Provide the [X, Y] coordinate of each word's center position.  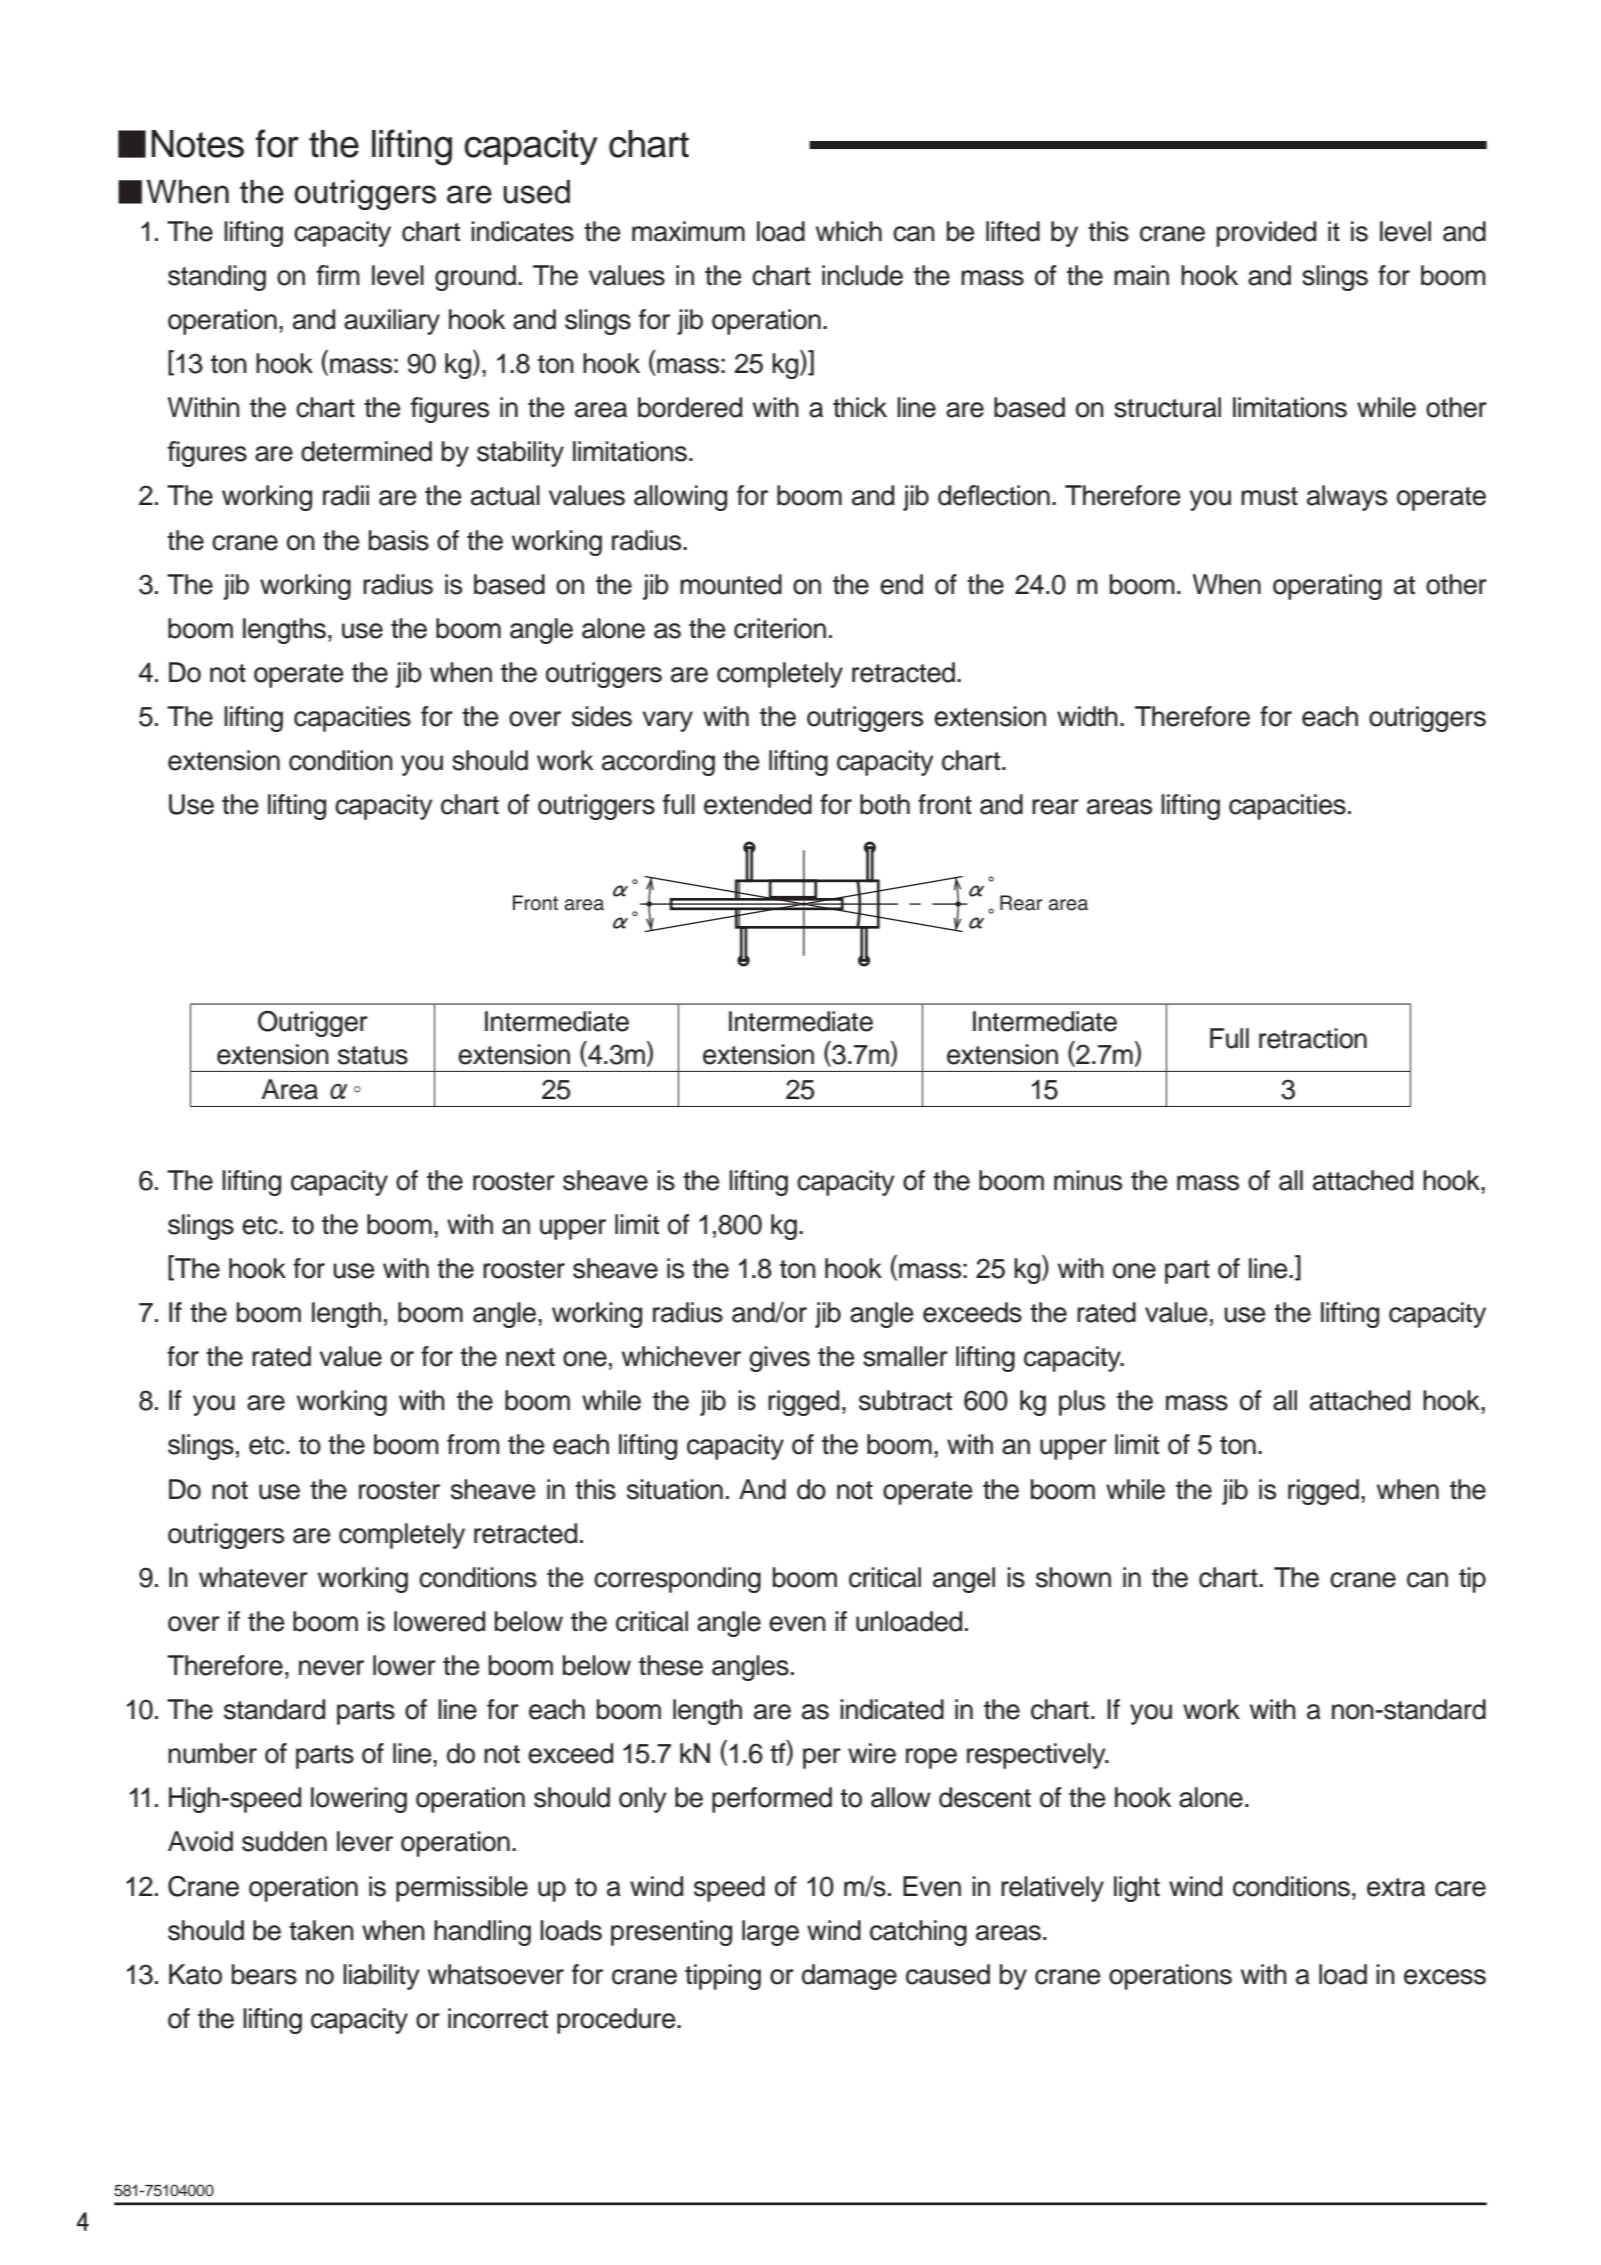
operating [1327, 587]
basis [399, 540]
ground [475, 278]
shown [1073, 1577]
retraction [1313, 1038]
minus [1088, 1180]
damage [849, 1977]
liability [381, 1977]
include [862, 275]
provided [1266, 234]
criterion [780, 628]
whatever [253, 1577]
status [373, 1055]
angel [964, 1580]
